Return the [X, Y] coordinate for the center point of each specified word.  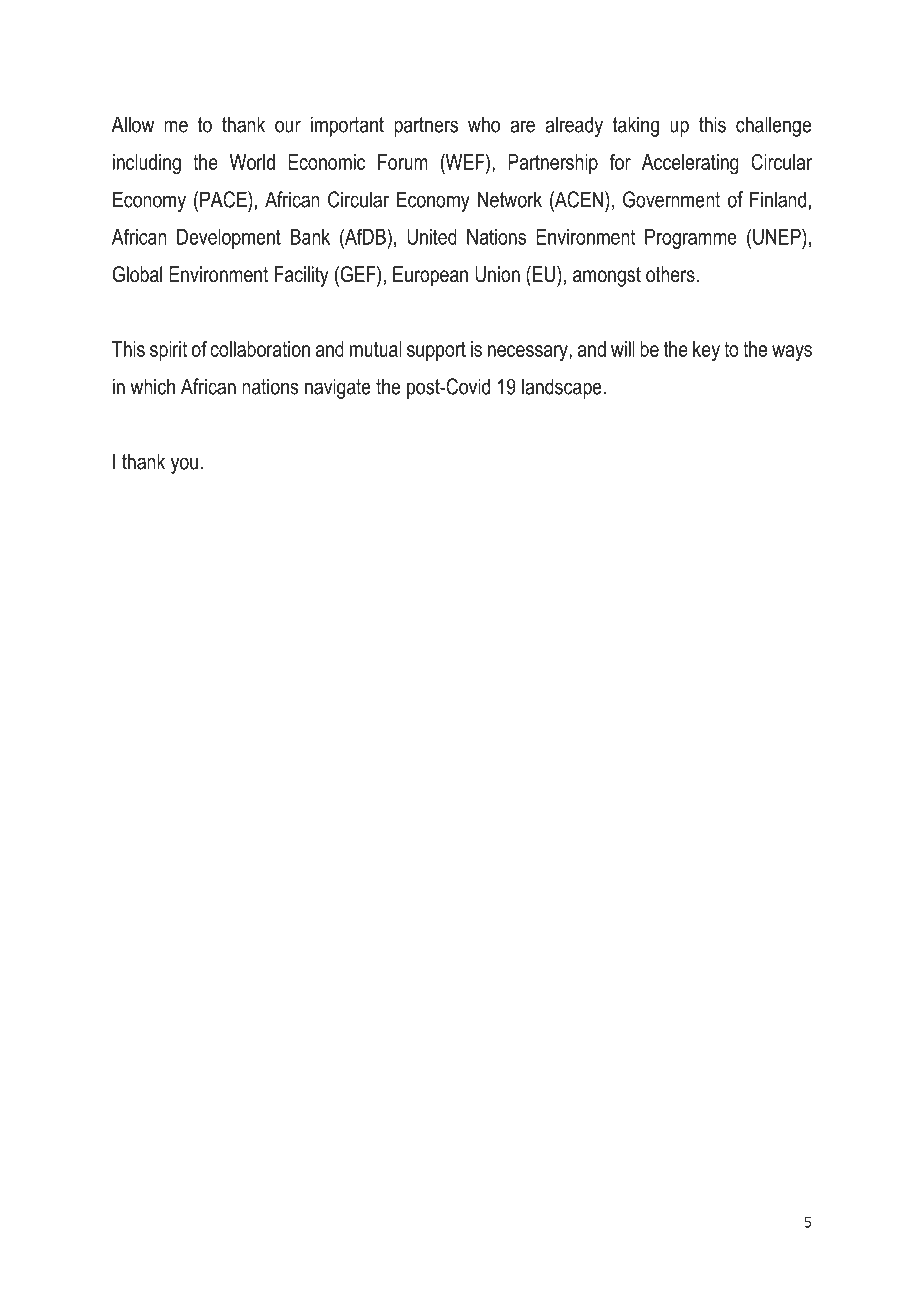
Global [137, 274]
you [184, 465]
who [484, 124]
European [430, 276]
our [288, 126]
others [671, 274]
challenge [773, 126]
